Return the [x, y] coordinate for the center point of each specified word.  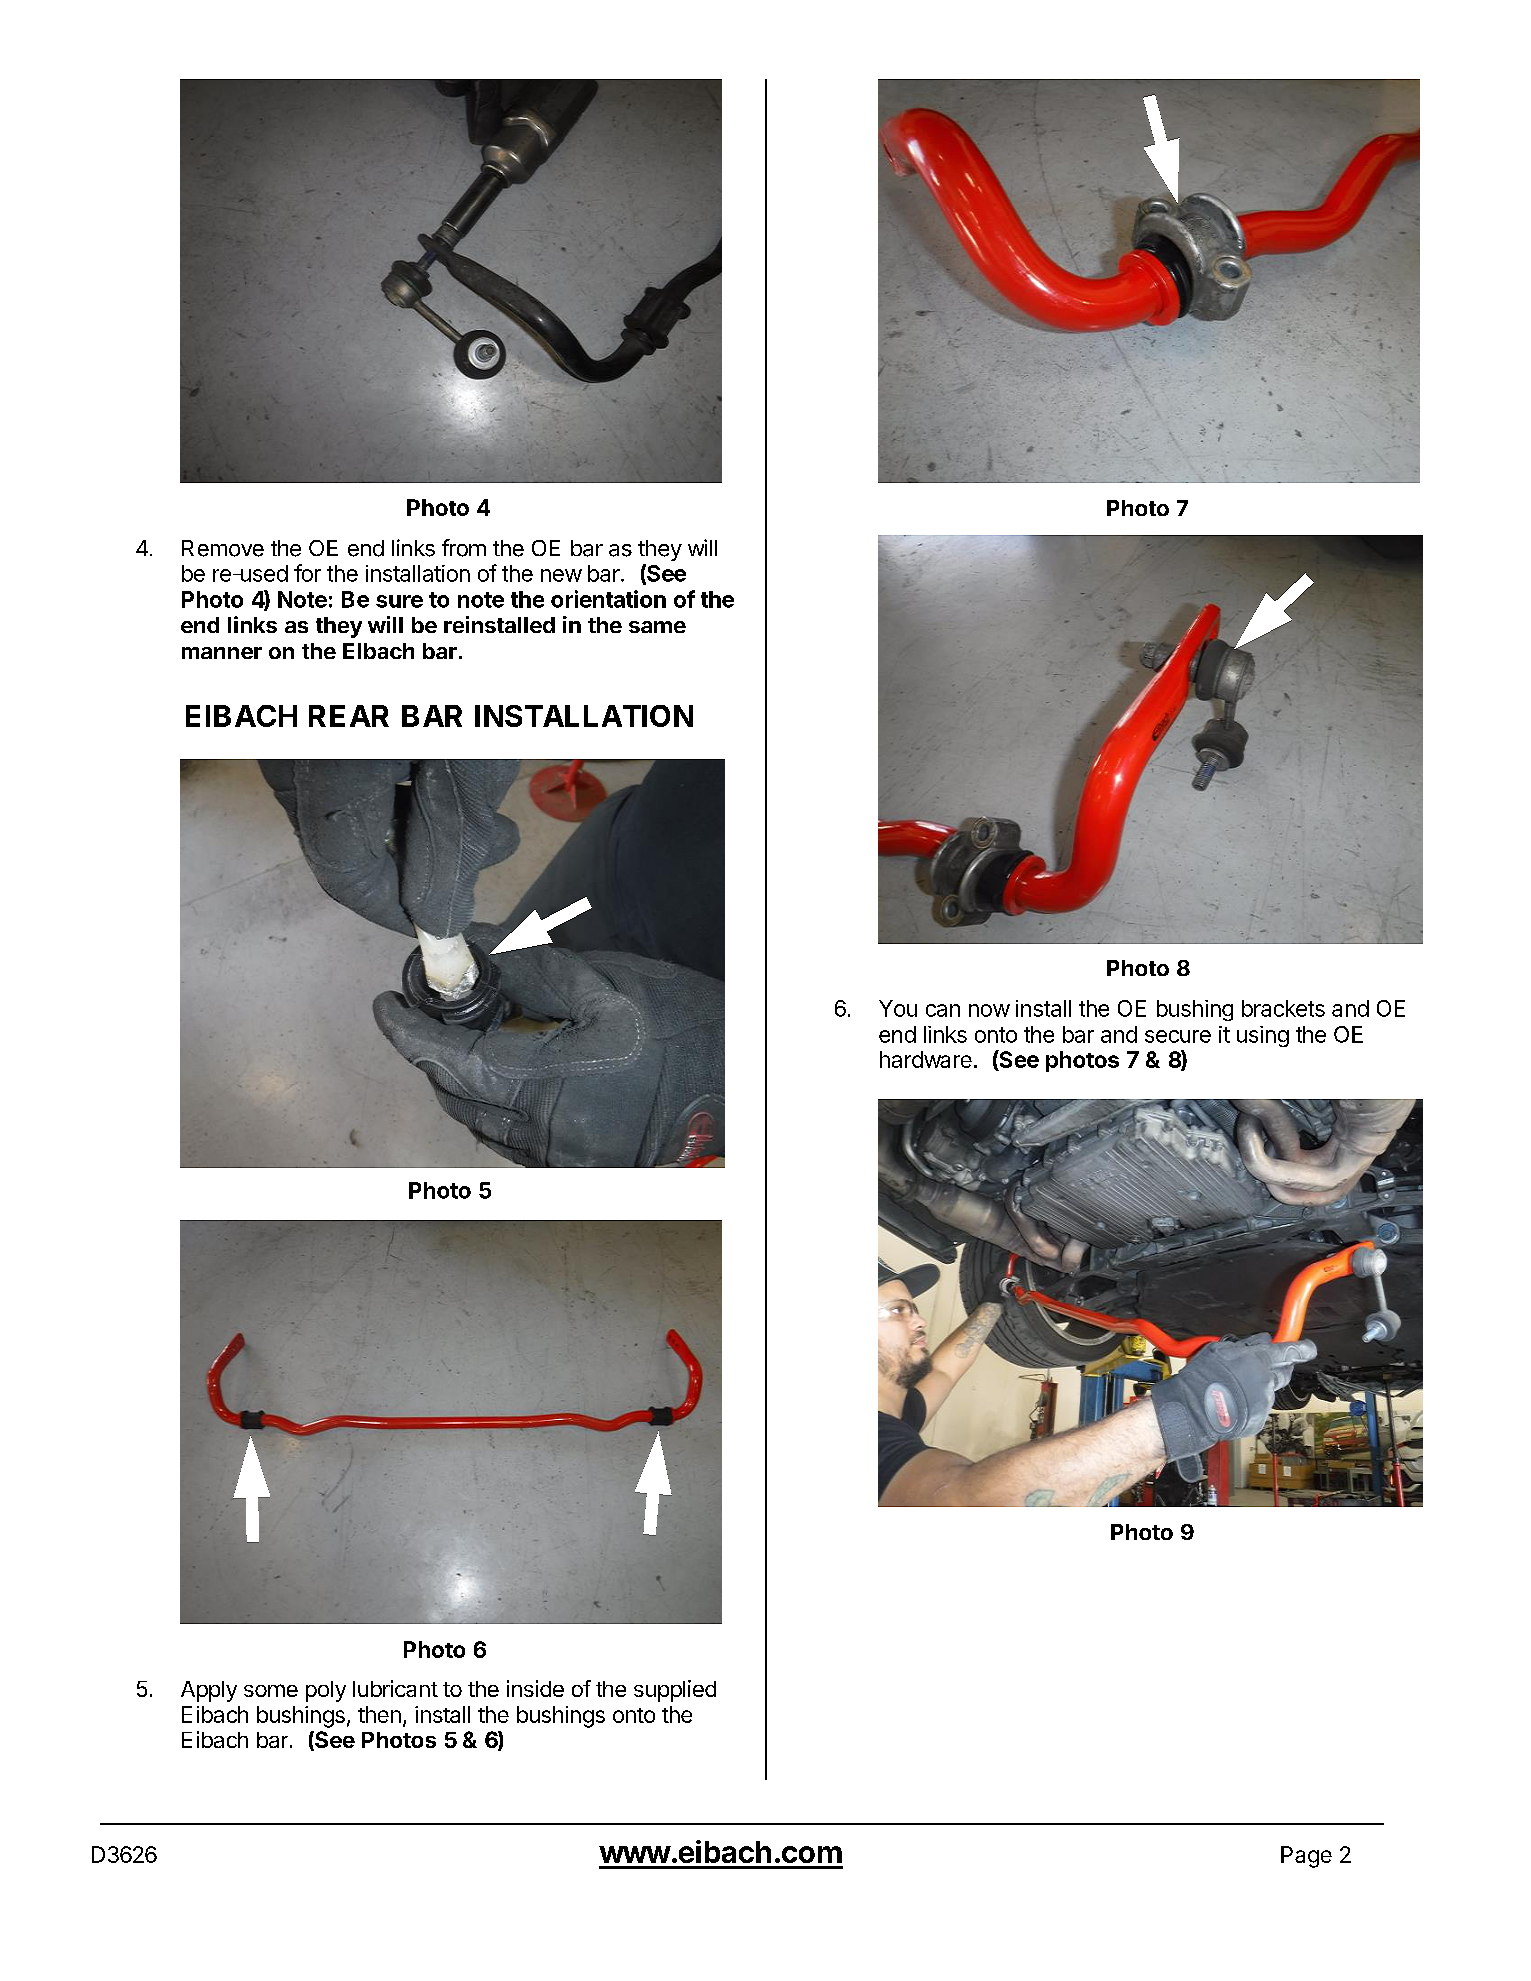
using [1263, 1036]
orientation [608, 599]
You [898, 1008]
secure [1178, 1036]
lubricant [395, 1688]
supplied [675, 1691]
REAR [349, 716]
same [657, 627]
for [307, 573]
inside [535, 1688]
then [379, 1714]
